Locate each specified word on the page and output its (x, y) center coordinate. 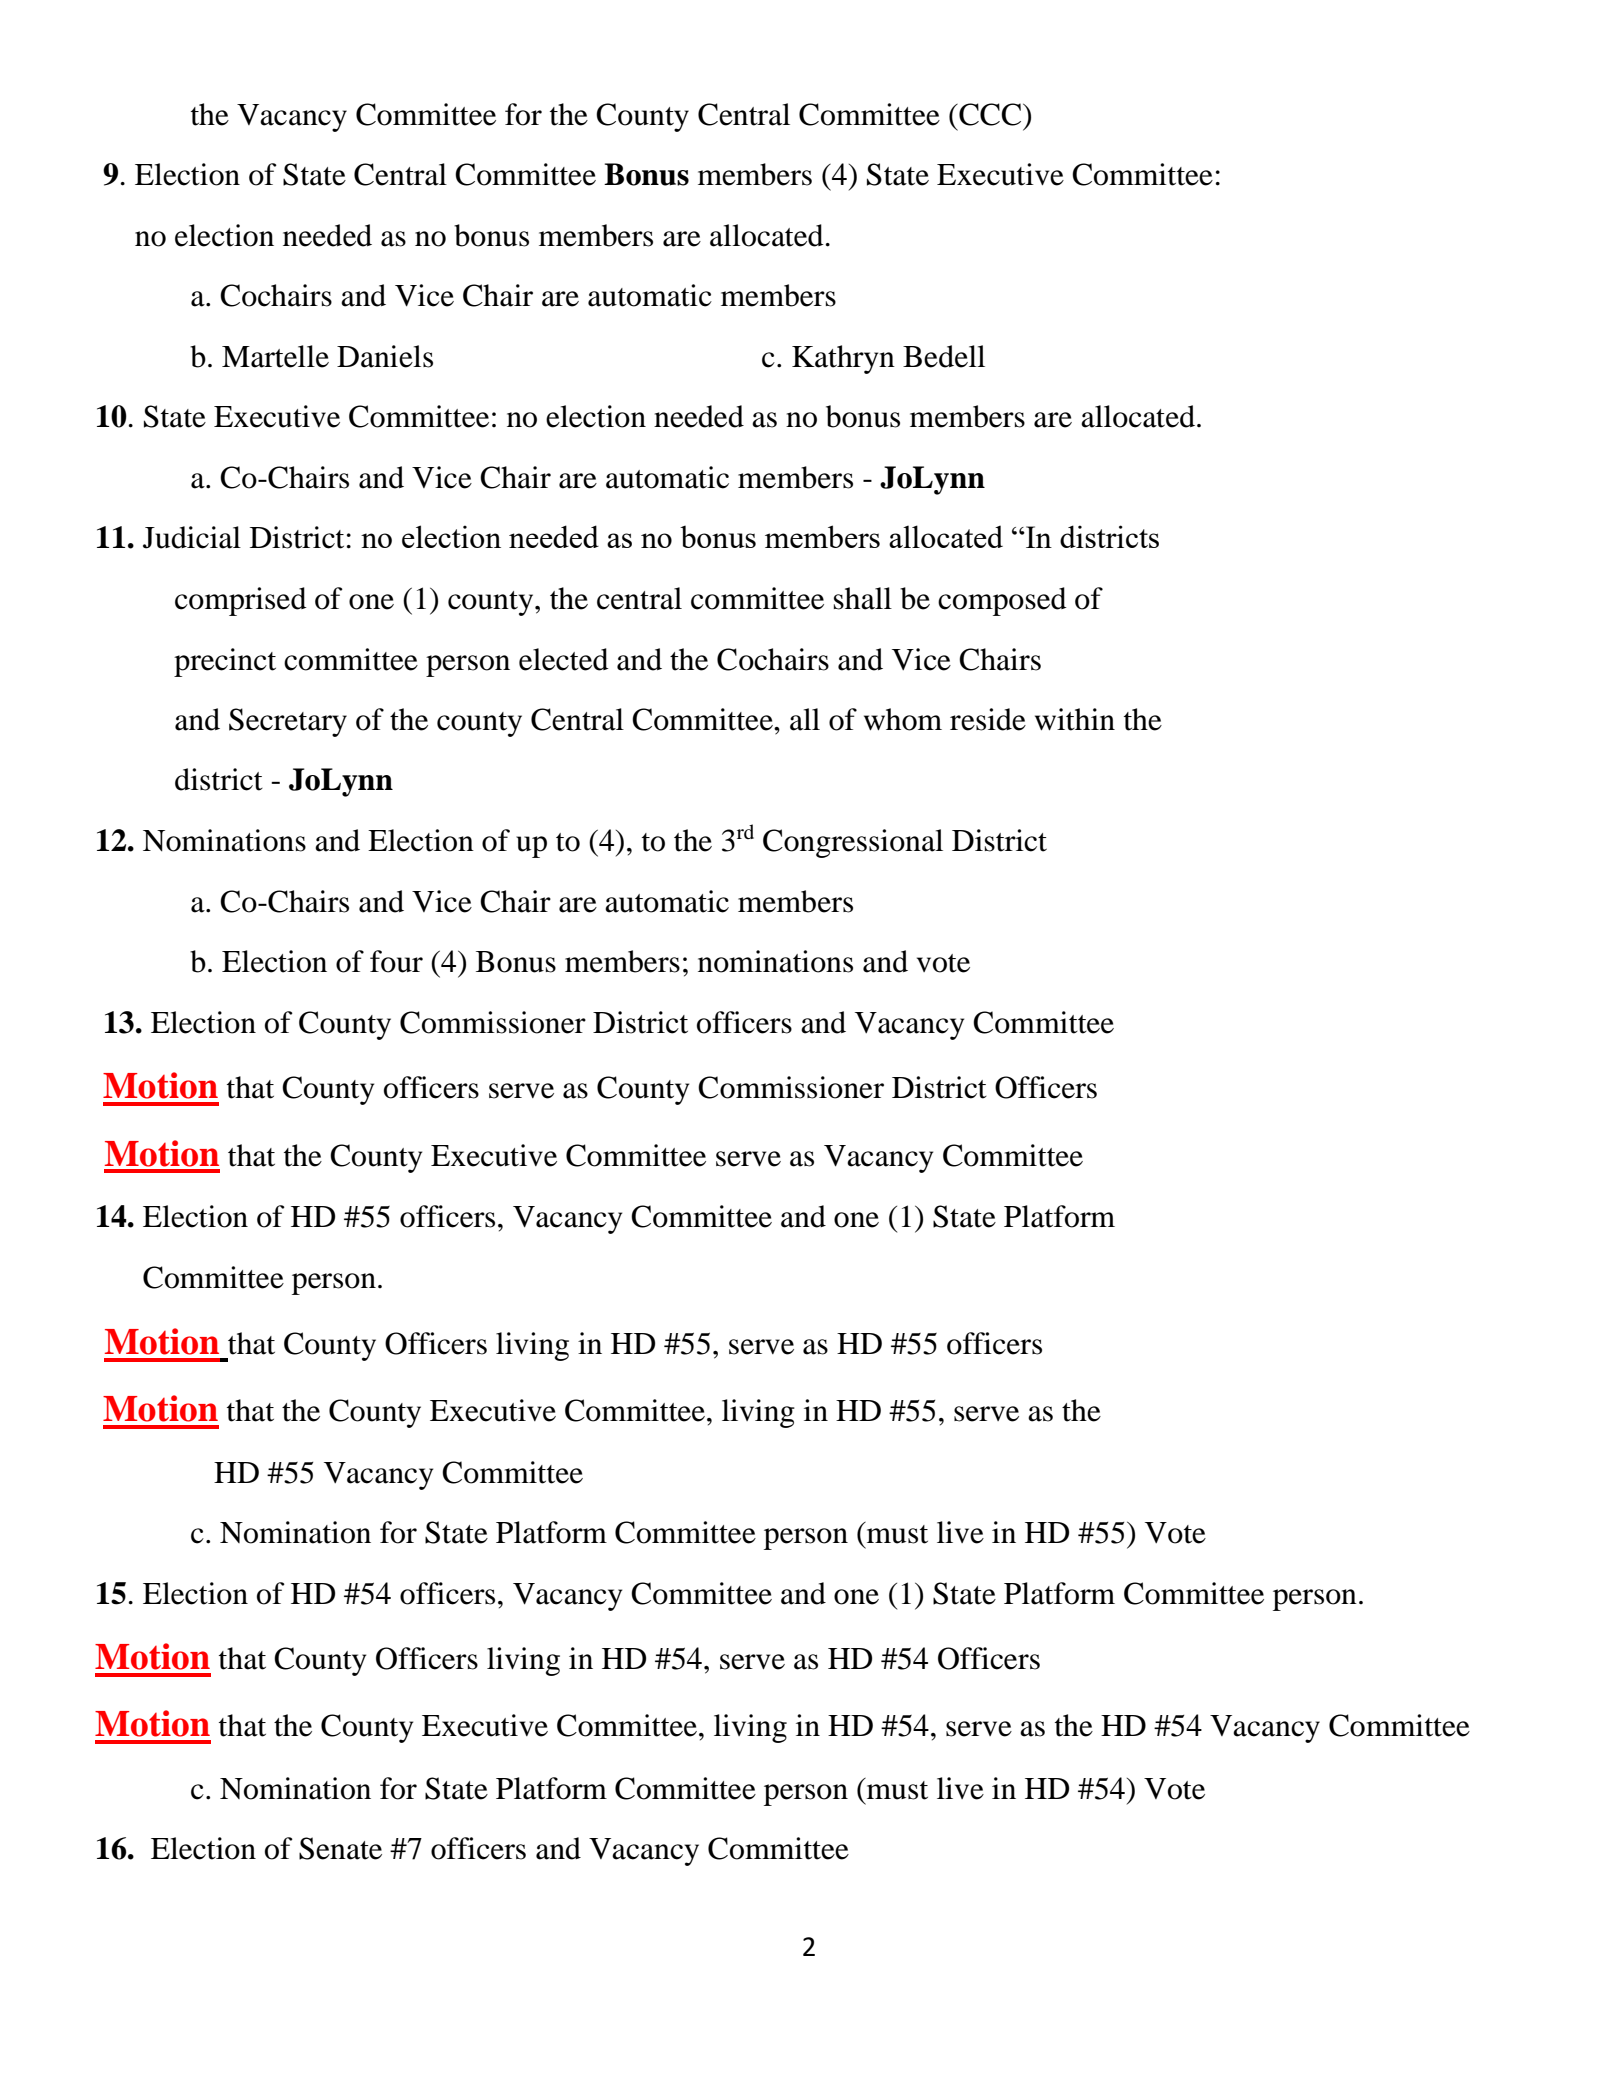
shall (863, 598)
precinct (225, 662)
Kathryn (843, 359)
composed (1002, 601)
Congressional (853, 843)
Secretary (288, 722)
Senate (340, 1848)
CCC (990, 114)
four (396, 961)
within (1075, 719)
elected (564, 659)
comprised (241, 601)
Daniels (385, 356)
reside (988, 719)
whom (903, 719)
